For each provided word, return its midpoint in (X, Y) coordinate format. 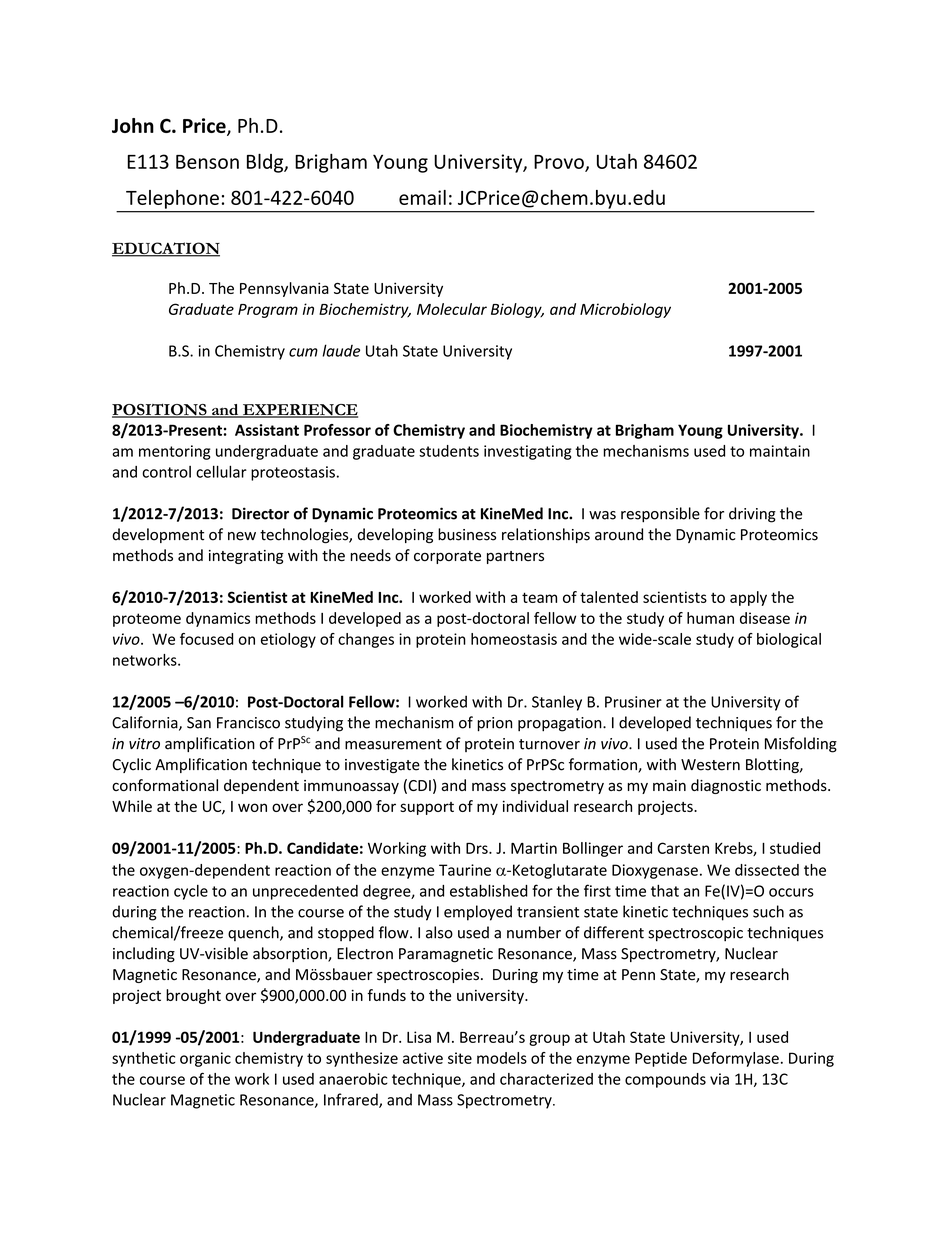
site (460, 1058)
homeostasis (514, 639)
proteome (147, 620)
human (710, 618)
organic (205, 1059)
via (719, 1079)
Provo (560, 163)
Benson (207, 162)
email (422, 197)
